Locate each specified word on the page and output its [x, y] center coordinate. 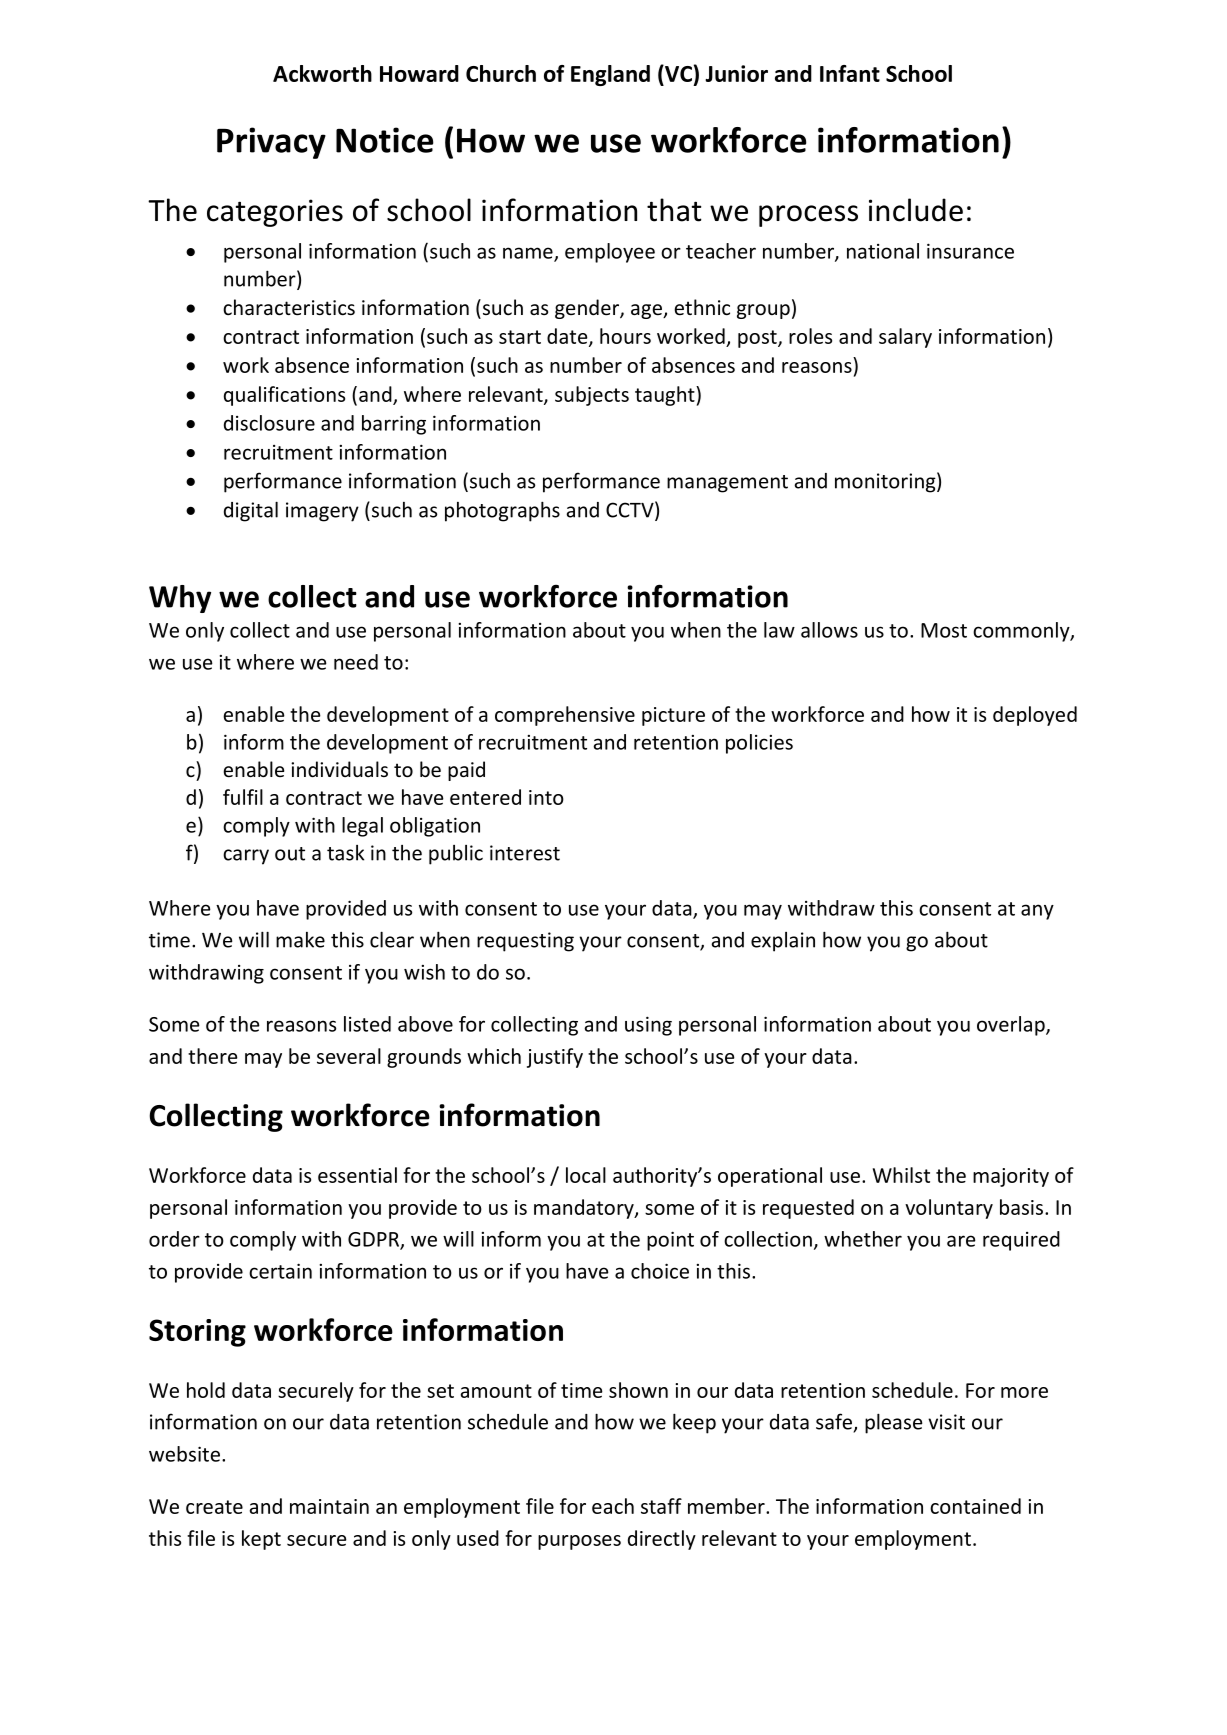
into [546, 797]
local [586, 1175]
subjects [592, 396]
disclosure [269, 423]
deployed [1035, 716]
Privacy [271, 143]
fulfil [243, 797]
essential [357, 1175]
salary [905, 338]
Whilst [901, 1175]
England [610, 75]
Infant [850, 73]
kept [261, 1540]
